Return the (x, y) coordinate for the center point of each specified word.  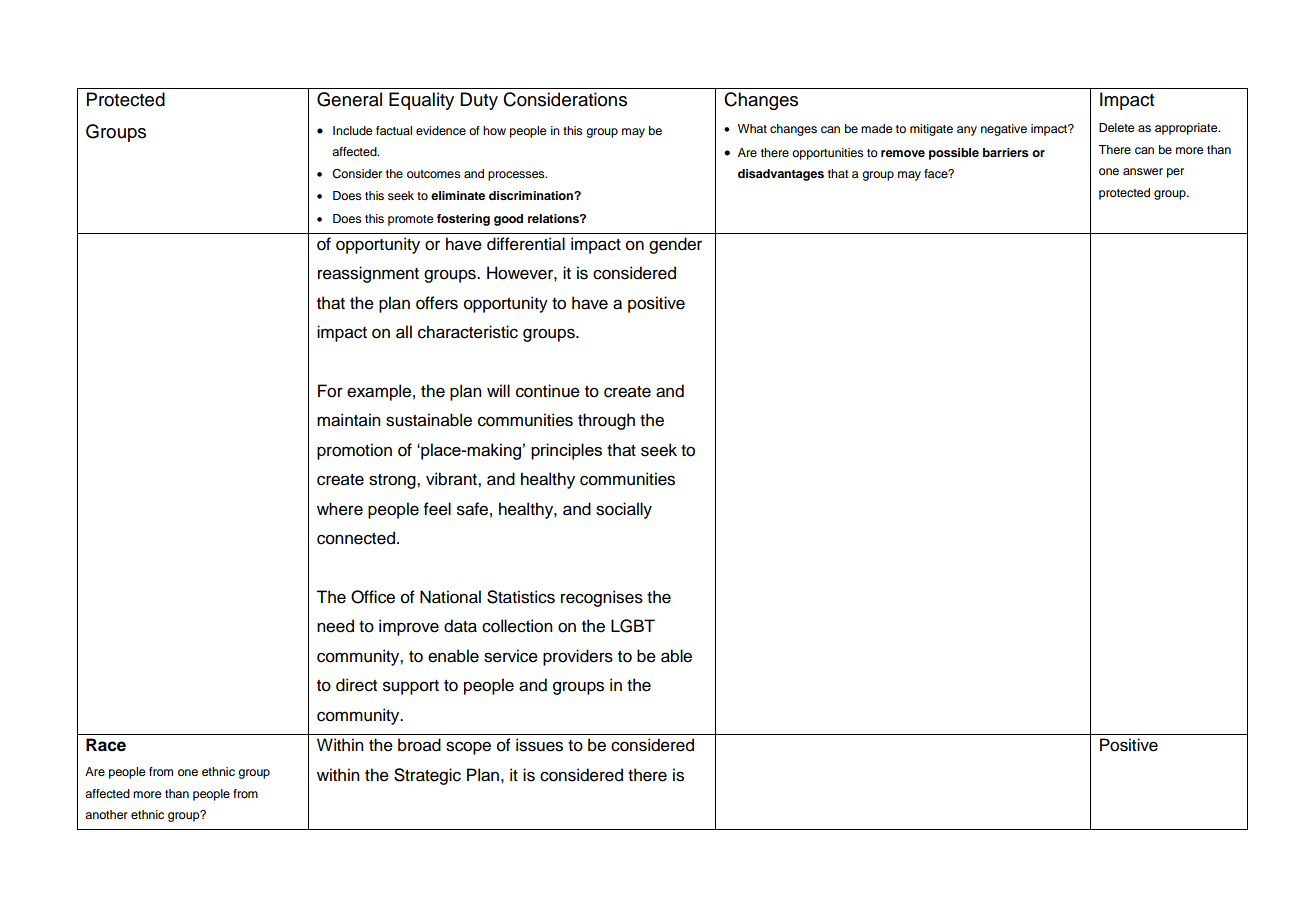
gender (675, 245)
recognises (602, 598)
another (106, 814)
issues (539, 745)
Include (353, 130)
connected (356, 538)
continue (548, 391)
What (752, 128)
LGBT (633, 626)
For (330, 391)
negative (1004, 130)
